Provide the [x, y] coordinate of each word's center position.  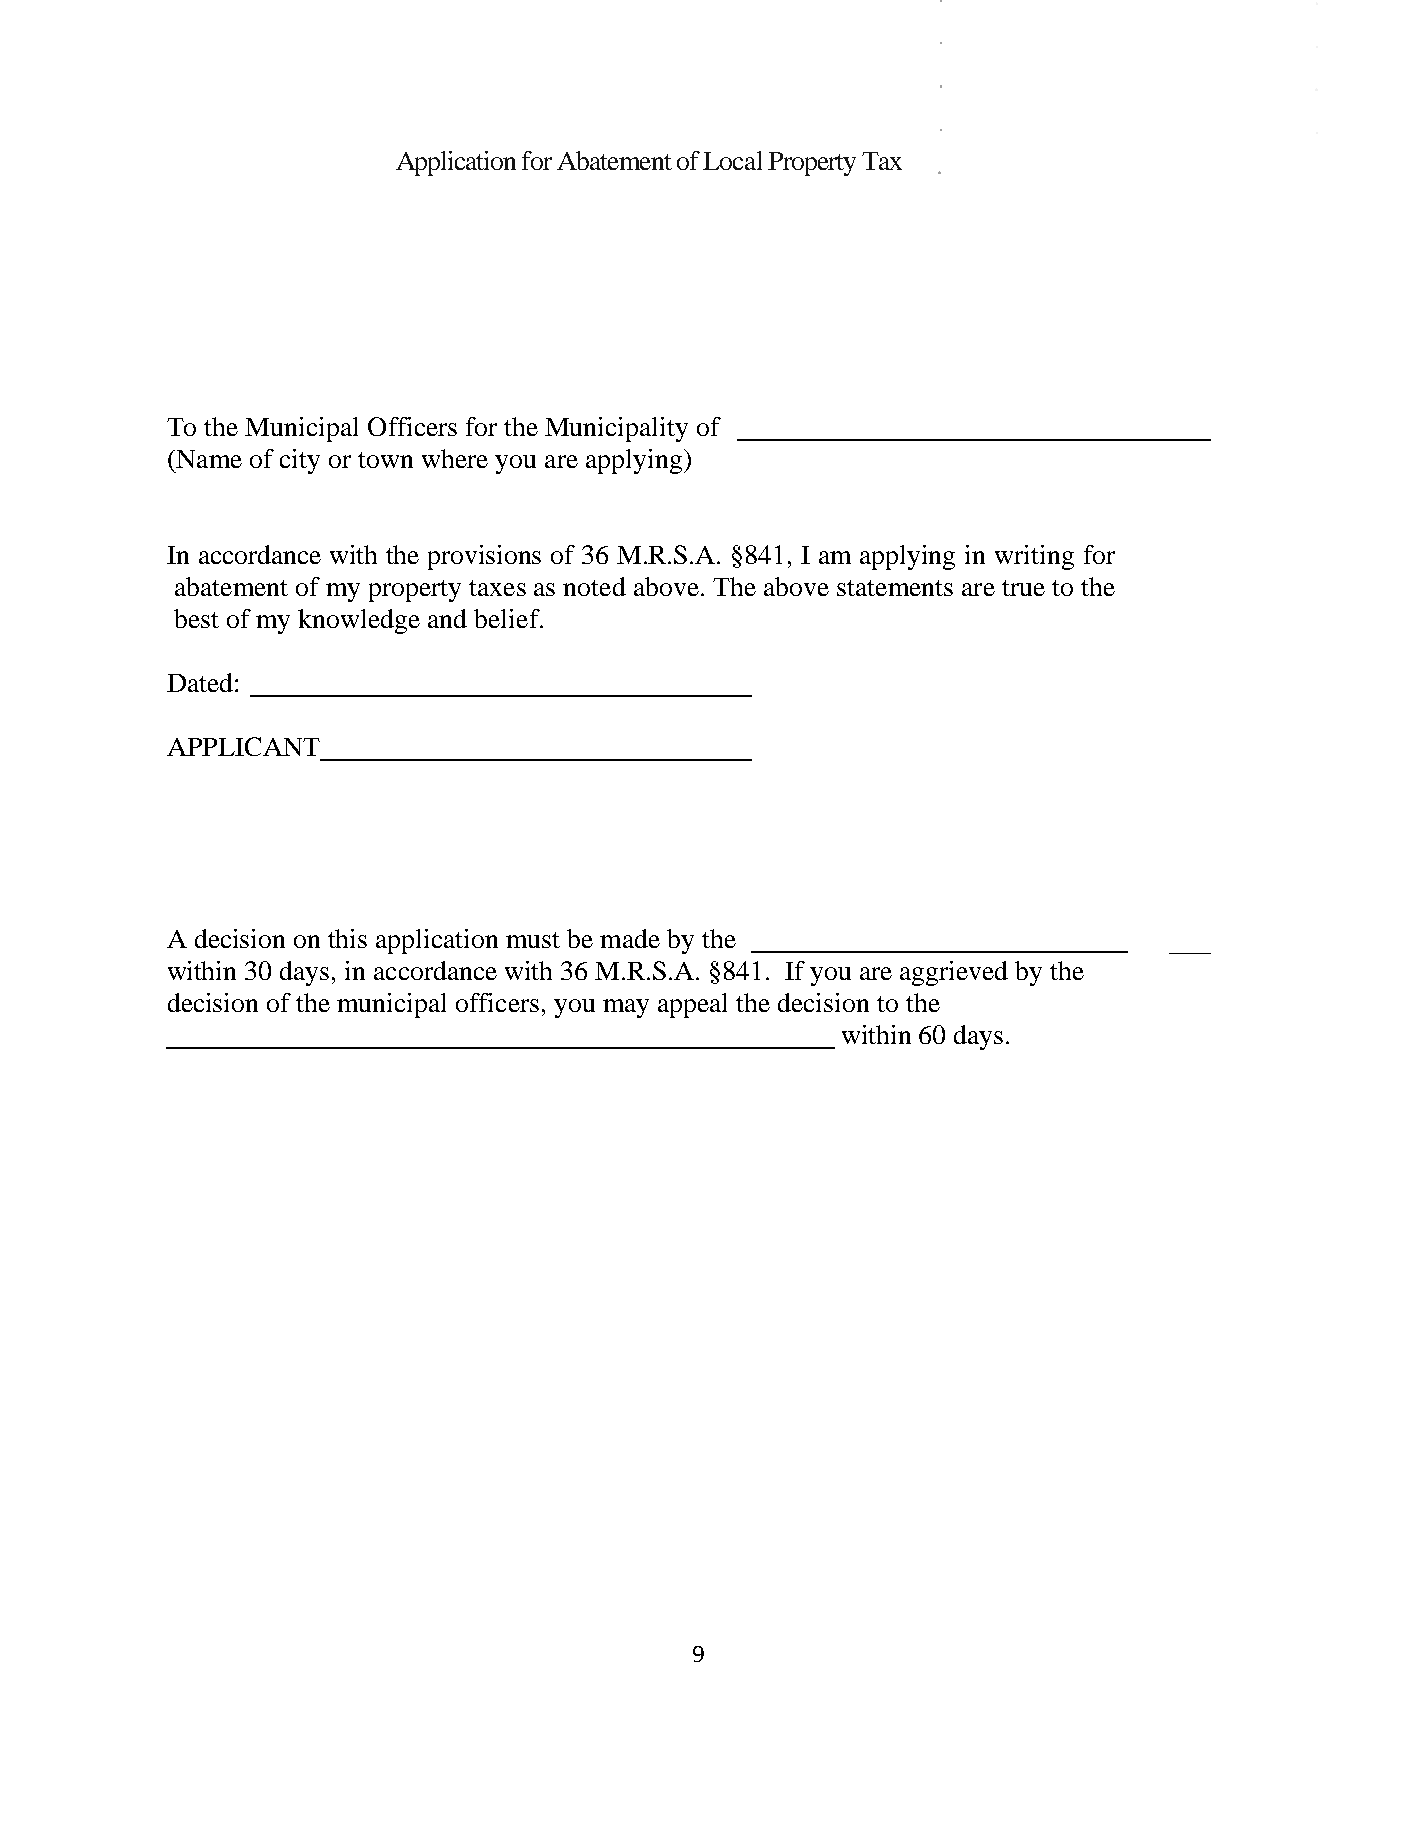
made [630, 938]
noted [594, 586]
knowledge [359, 621]
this [347, 938]
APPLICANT [243, 746]
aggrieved [954, 973]
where [455, 458]
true [1023, 588]
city [300, 461]
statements [895, 588]
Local [732, 160]
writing [1034, 557]
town [385, 460]
